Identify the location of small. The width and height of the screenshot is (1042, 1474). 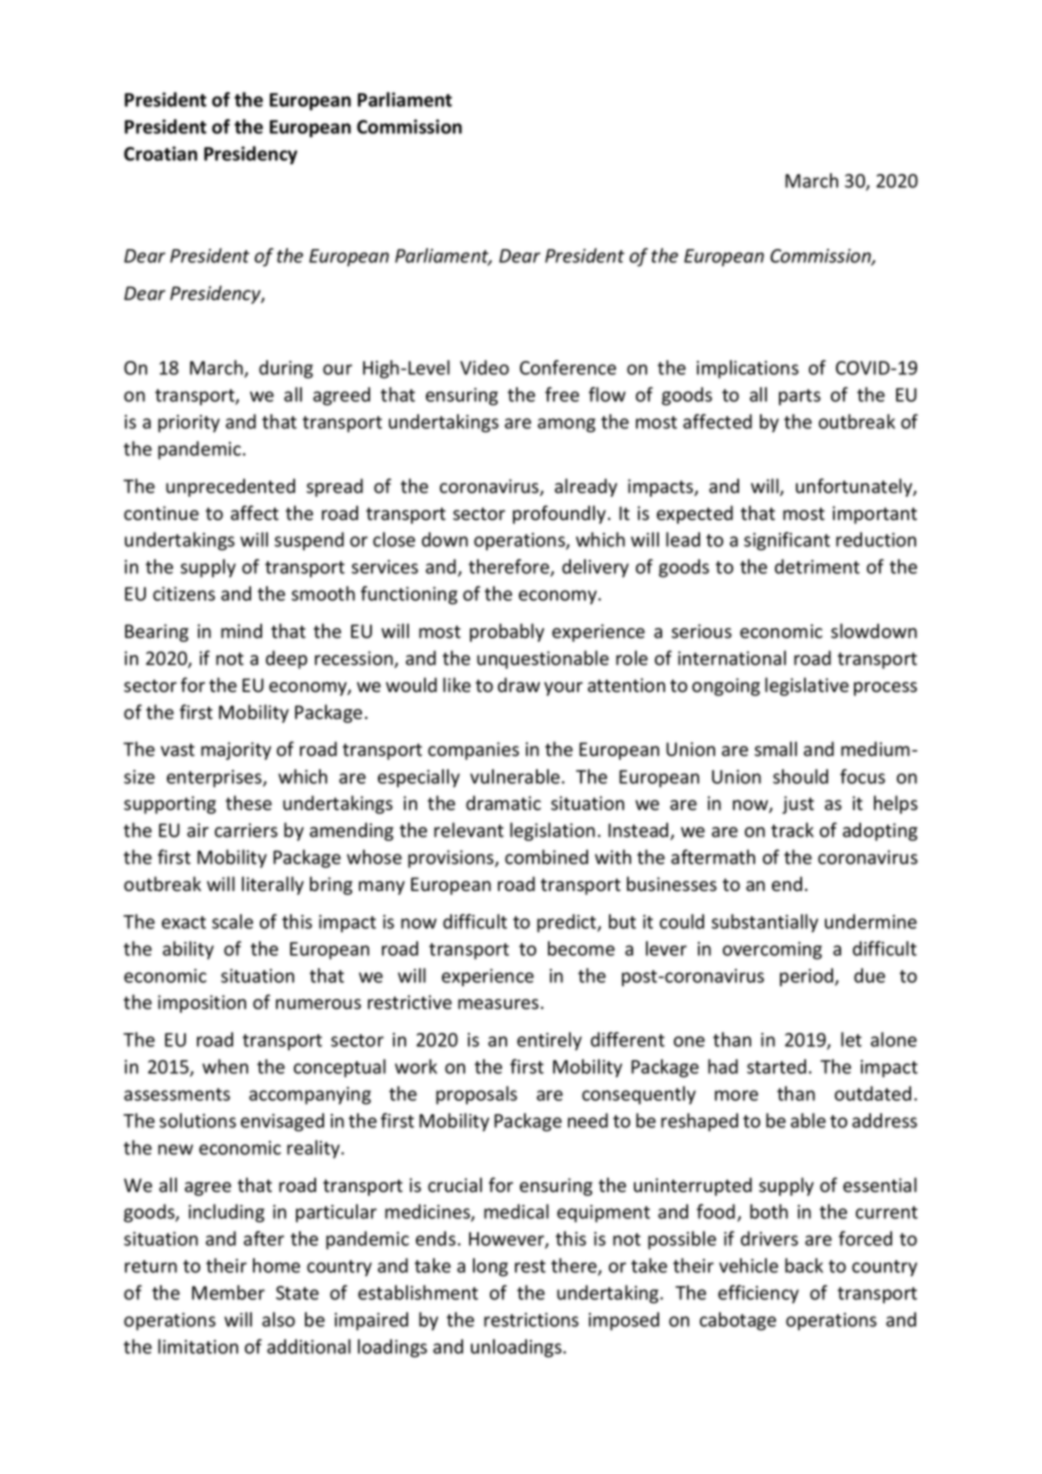
(775, 749).
